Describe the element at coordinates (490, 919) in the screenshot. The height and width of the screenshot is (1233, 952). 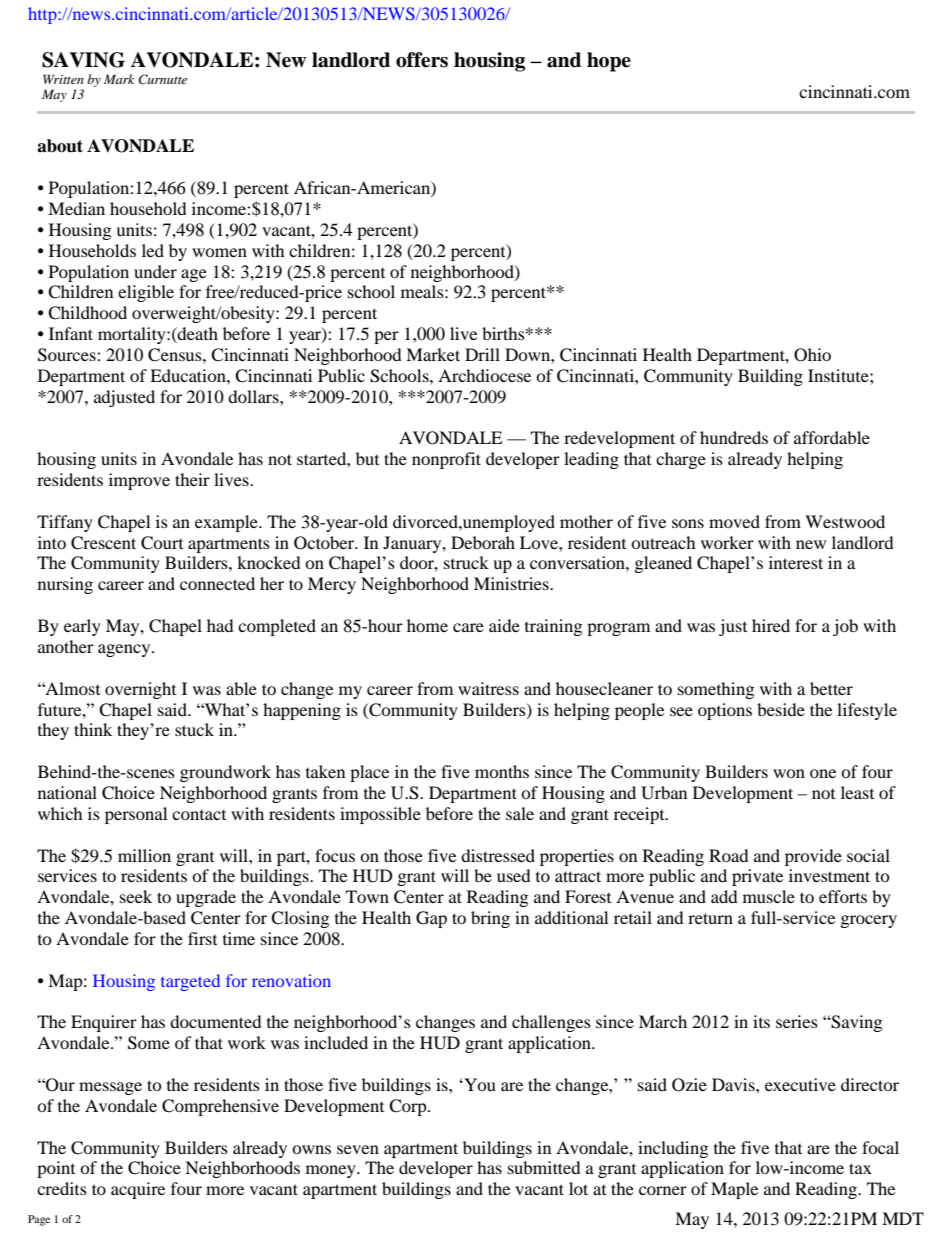
I see `bring` at that location.
